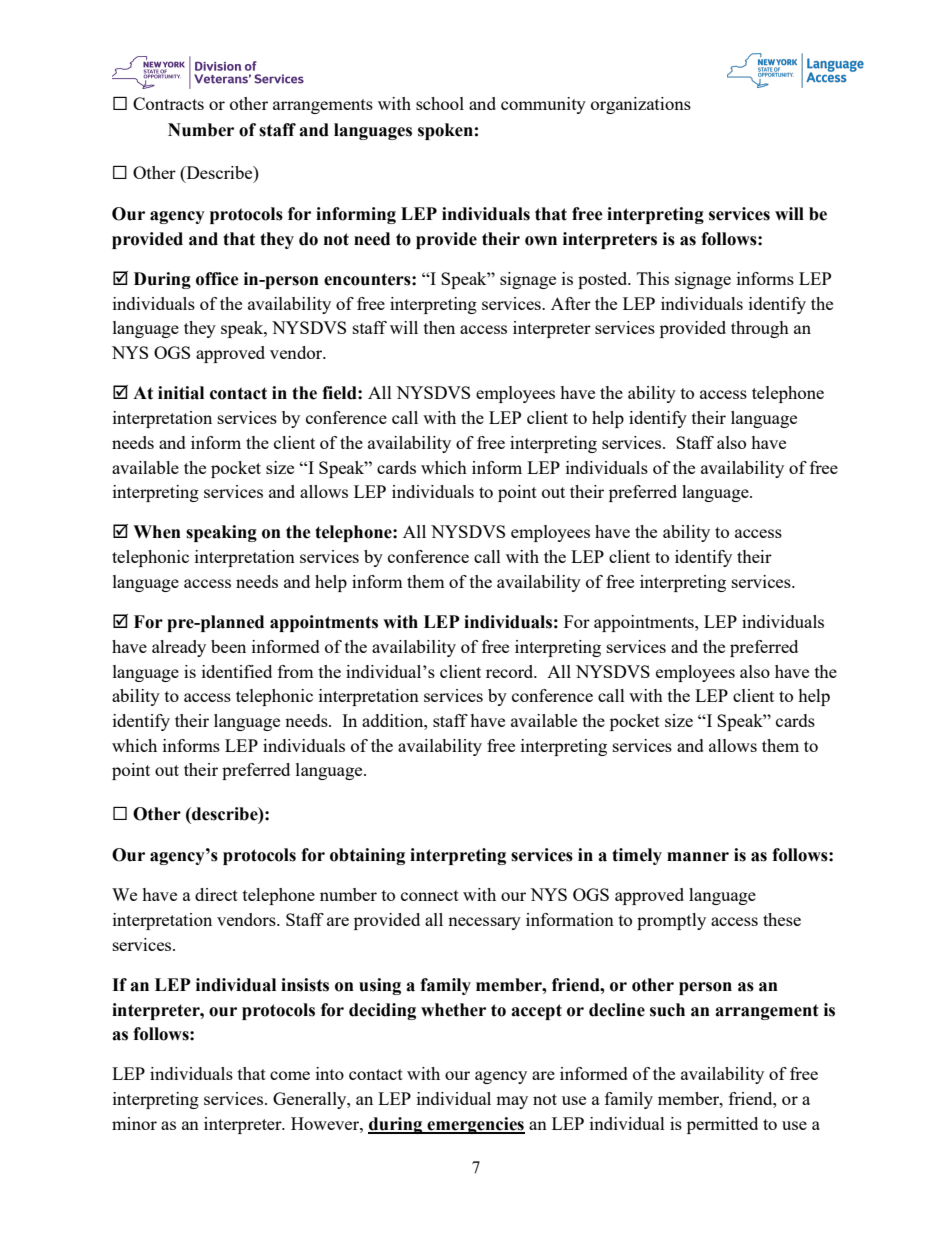 Image resolution: width=952 pixels, height=1233 pixels. What do you see at coordinates (445, 131) in the screenshot?
I see `spoken` at bounding box center [445, 131].
